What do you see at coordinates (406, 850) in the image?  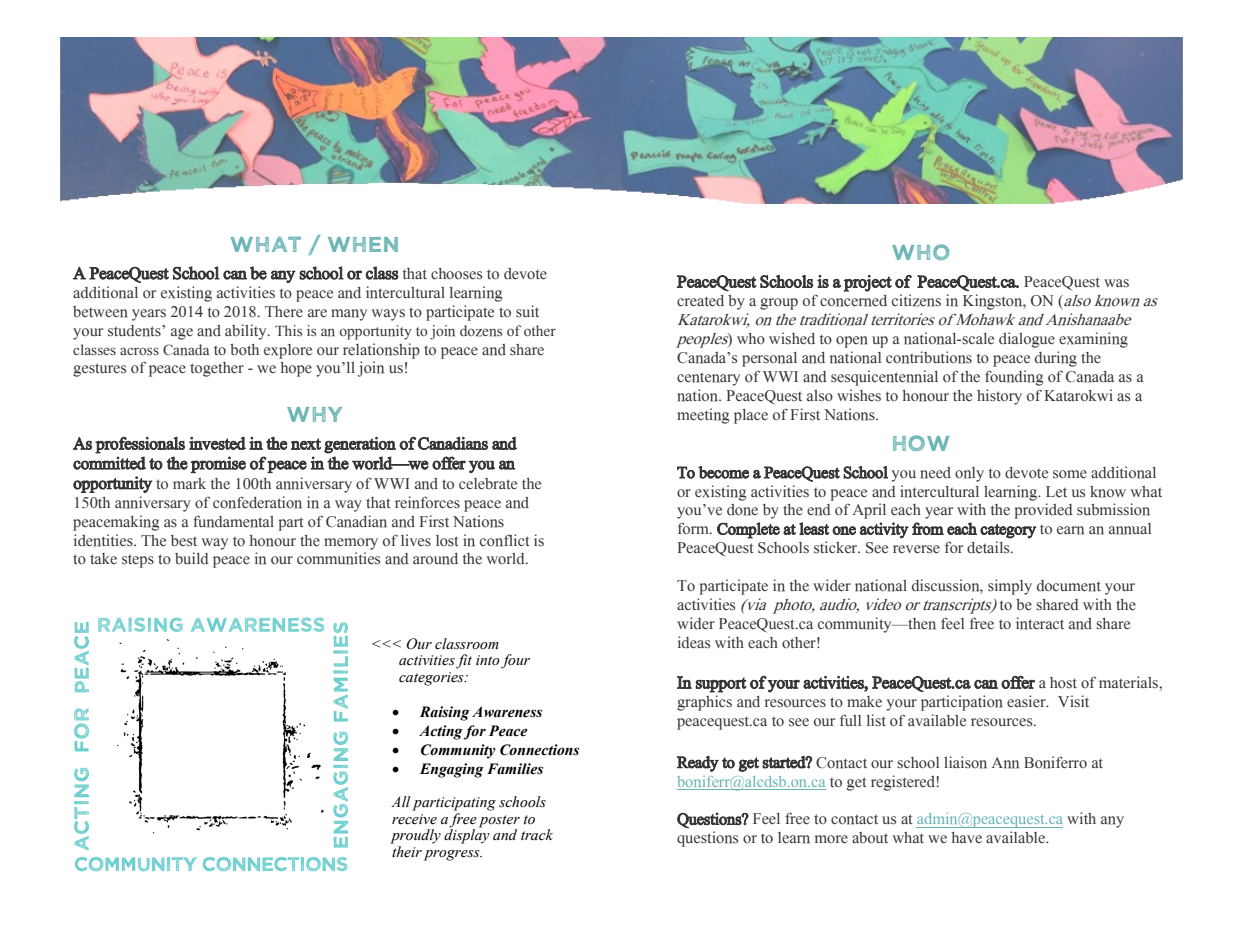 I see `their` at bounding box center [406, 850].
